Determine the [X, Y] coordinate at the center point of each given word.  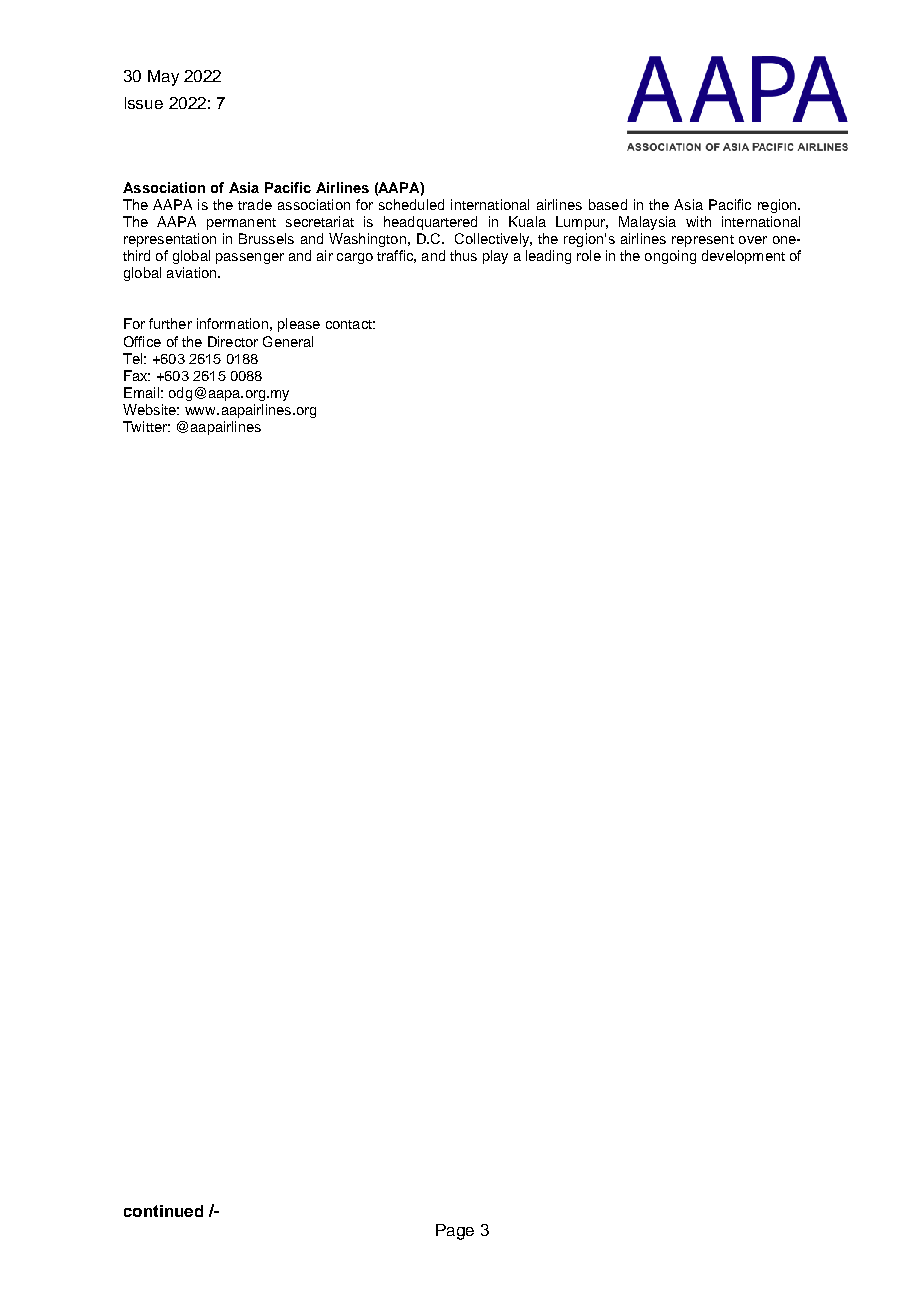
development [743, 257]
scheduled [411, 204]
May [163, 78]
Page [455, 1232]
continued [163, 1211]
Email [141, 392]
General [288, 341]
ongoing [670, 257]
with [698, 221]
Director [233, 341]
